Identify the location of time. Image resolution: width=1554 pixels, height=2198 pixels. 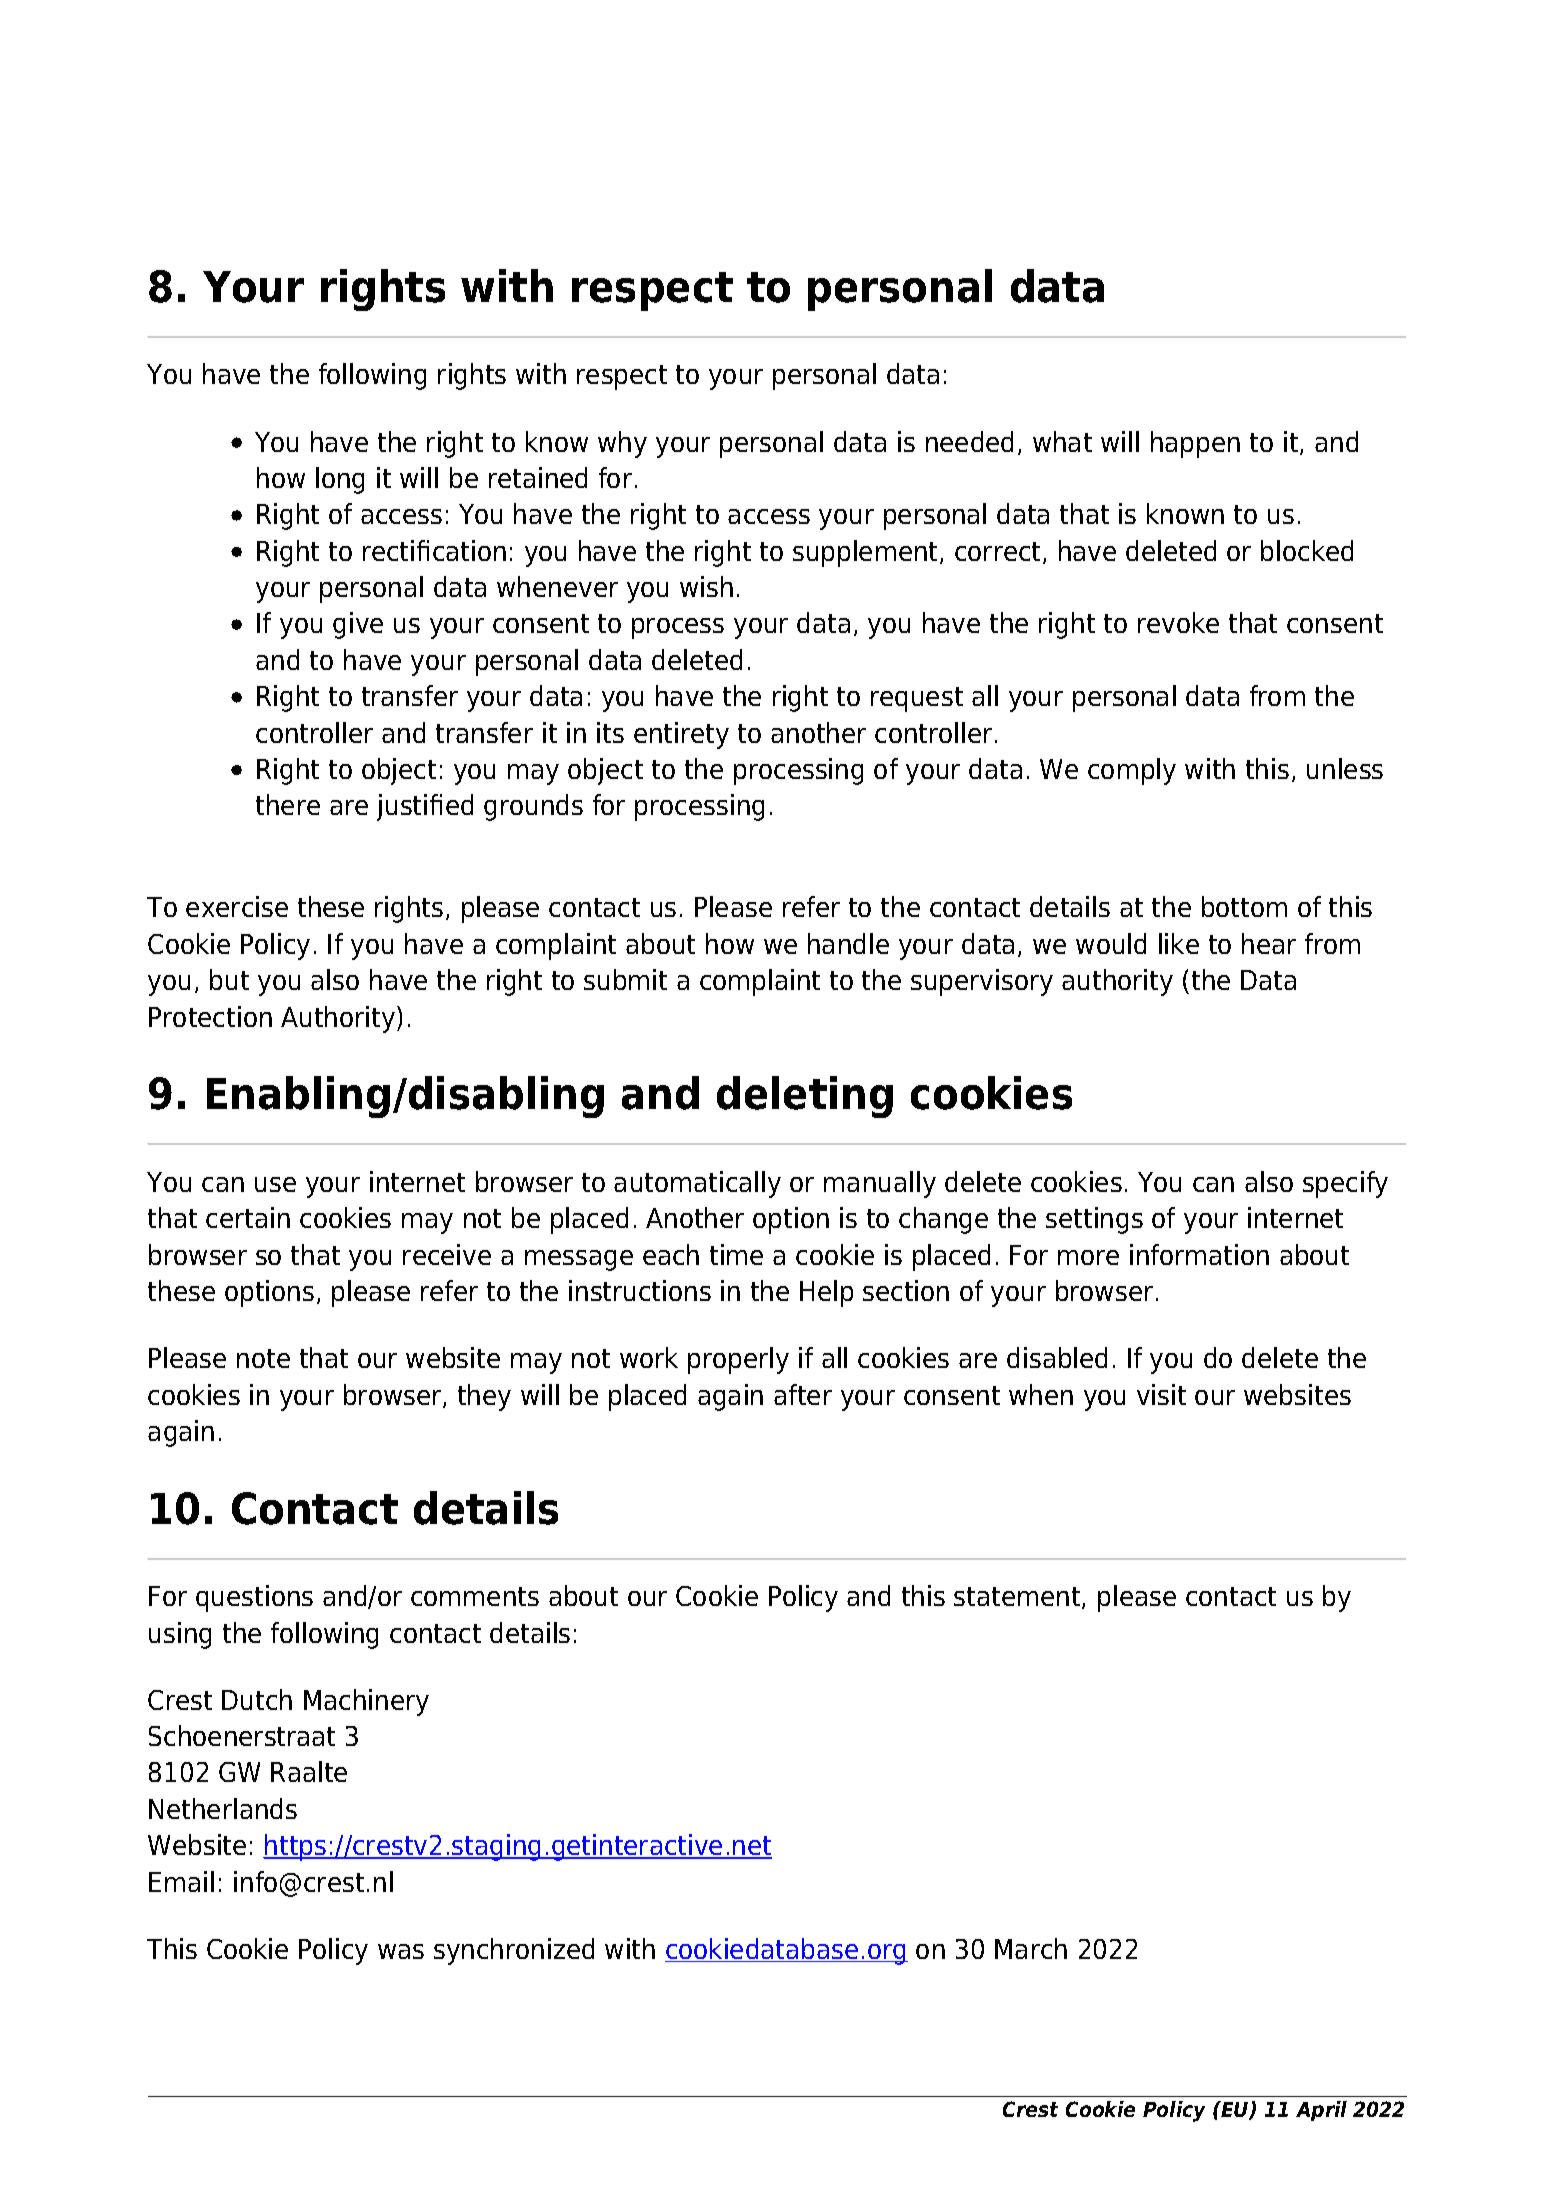
(736, 1254).
